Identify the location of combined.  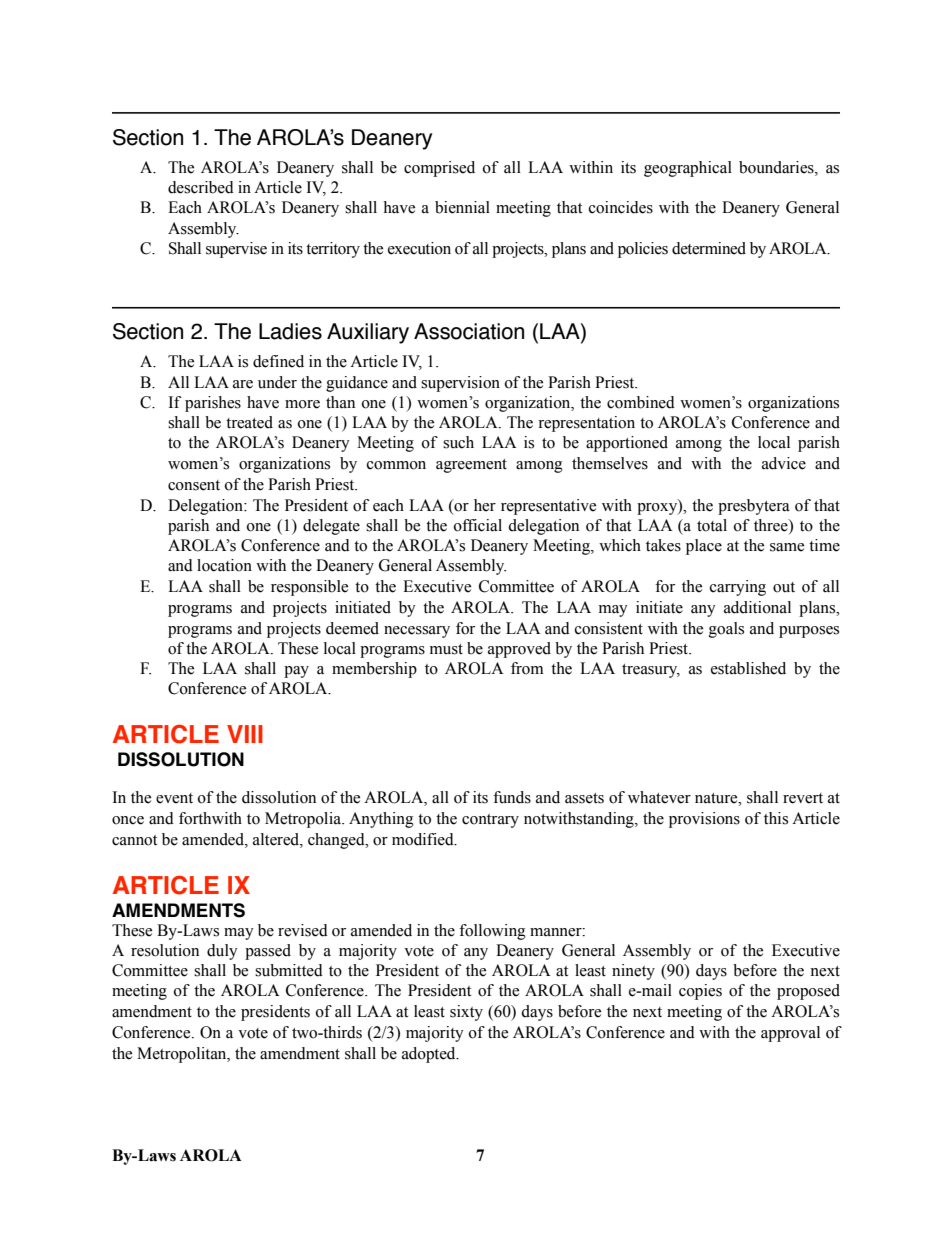
(641, 402).
